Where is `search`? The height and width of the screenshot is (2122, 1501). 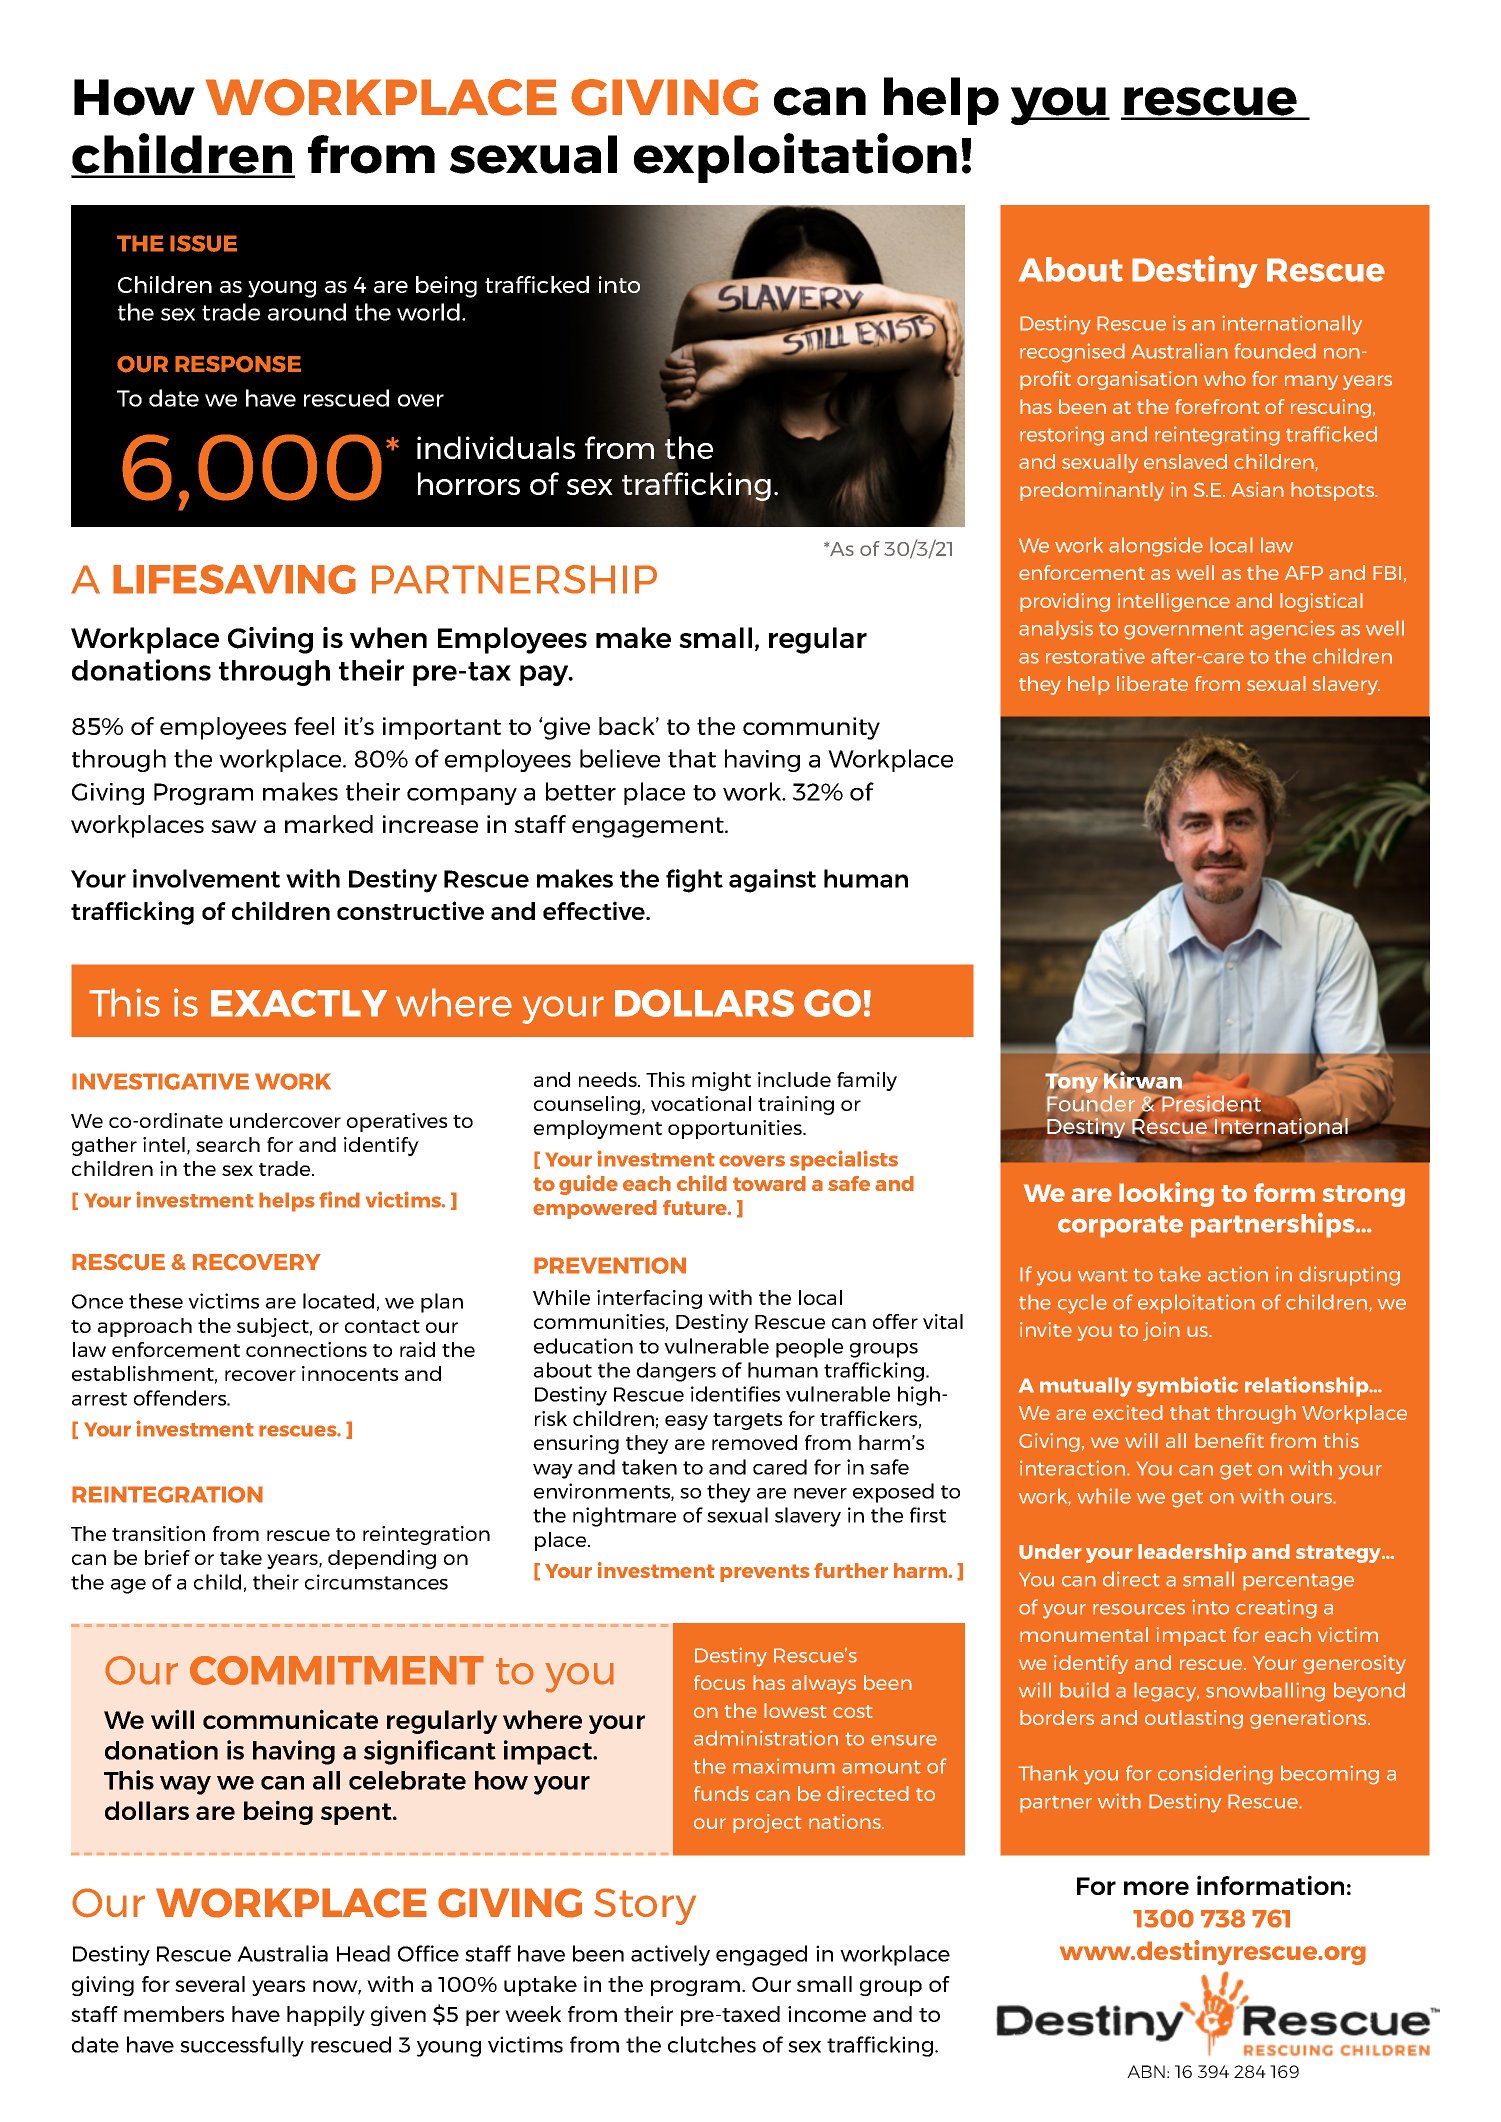
search is located at coordinates (228, 1144).
